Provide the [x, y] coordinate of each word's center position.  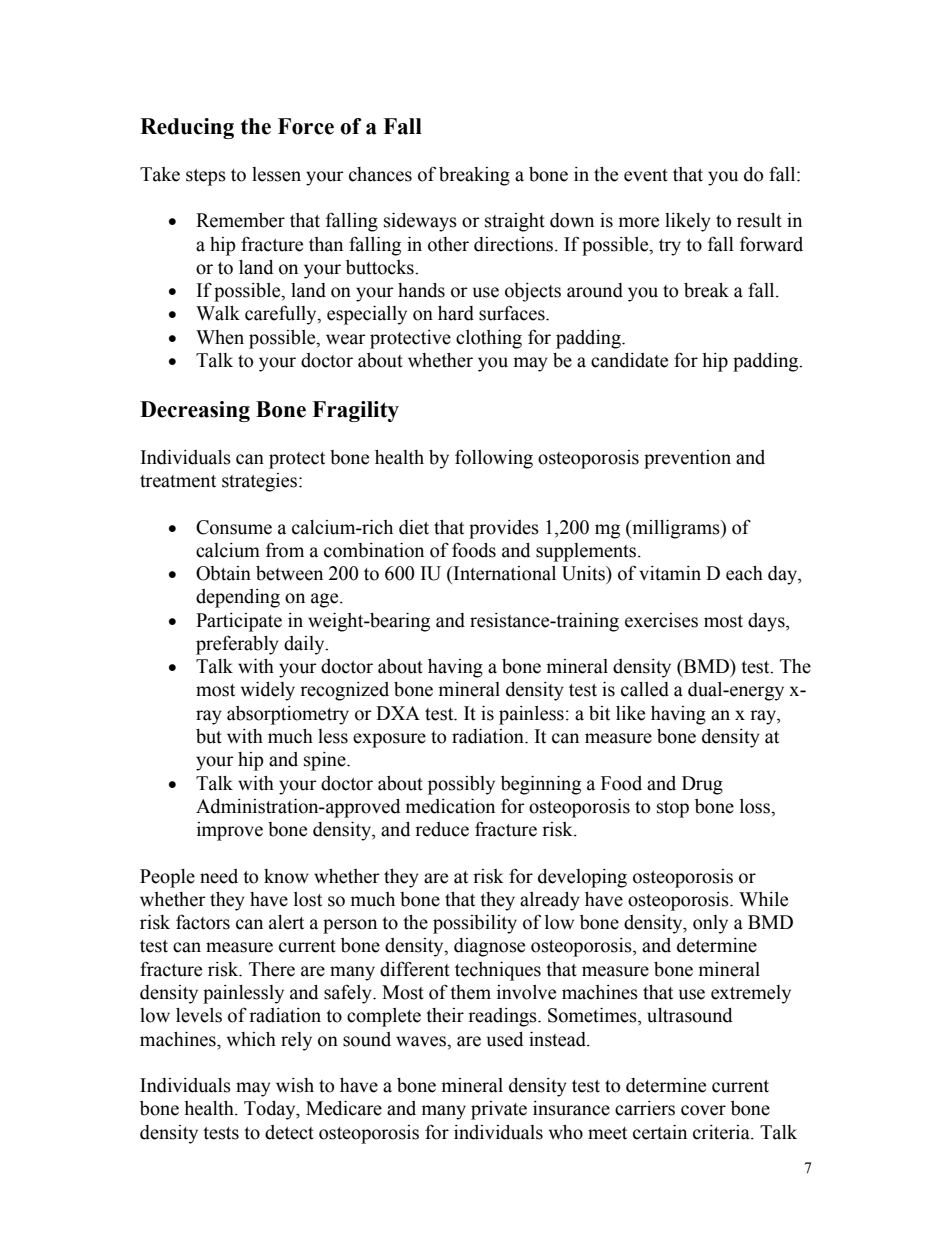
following [494, 459]
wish [295, 1085]
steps [206, 177]
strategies [261, 482]
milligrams [676, 529]
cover [703, 1110]
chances [380, 174]
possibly [461, 785]
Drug [702, 785]
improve [230, 831]
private [499, 1110]
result [759, 220]
